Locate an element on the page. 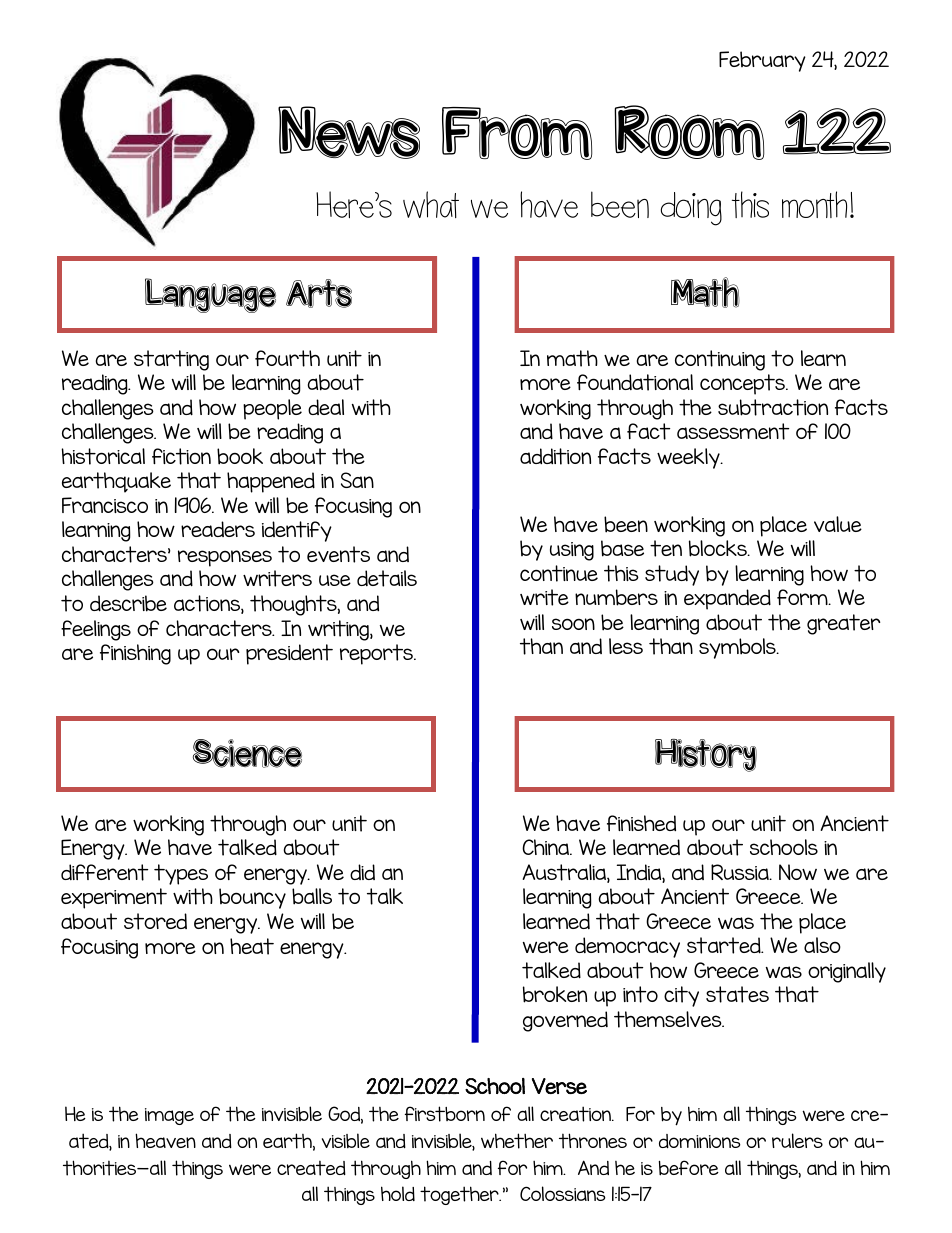  News is located at coordinates (349, 132).
